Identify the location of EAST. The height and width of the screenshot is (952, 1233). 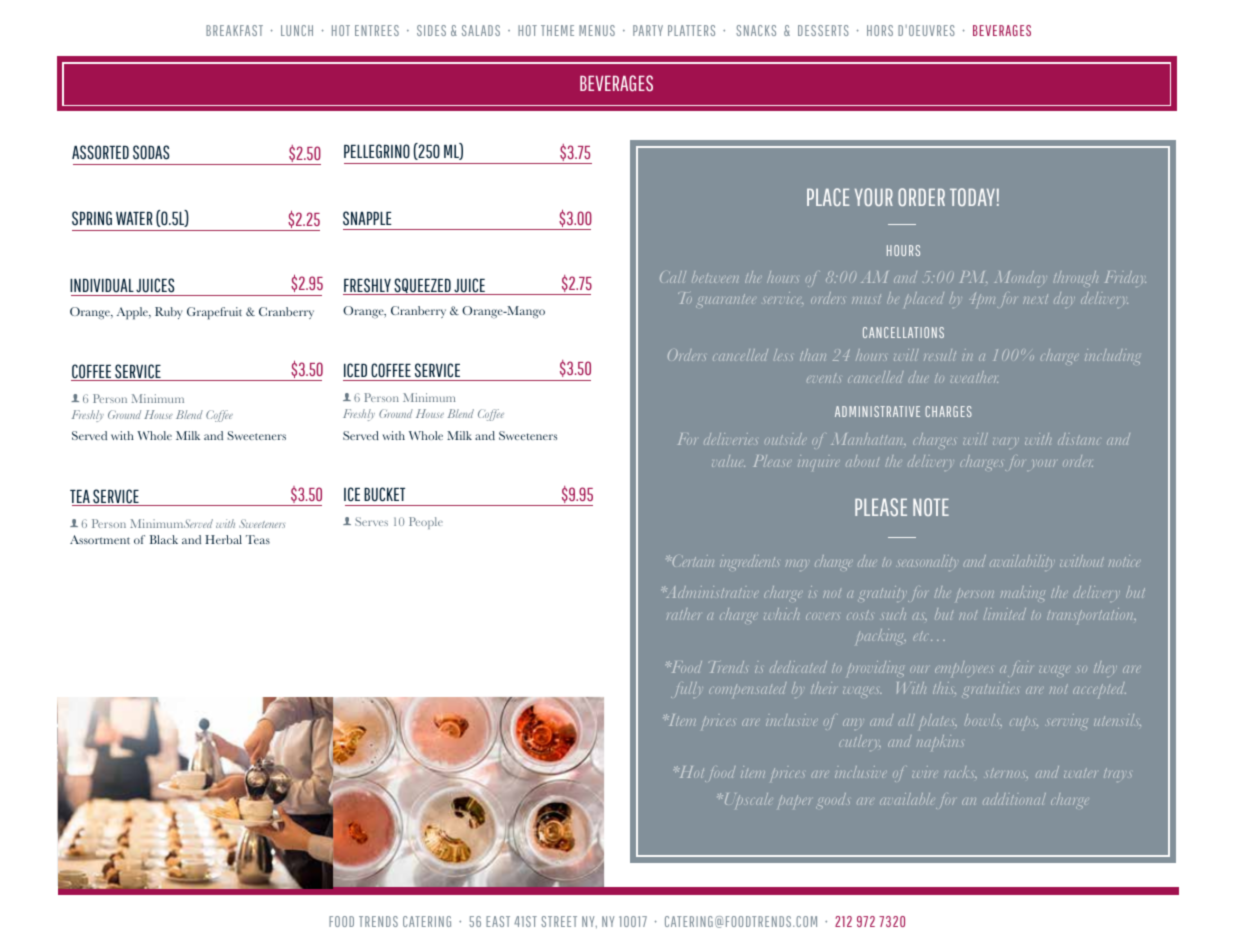
(498, 921).
